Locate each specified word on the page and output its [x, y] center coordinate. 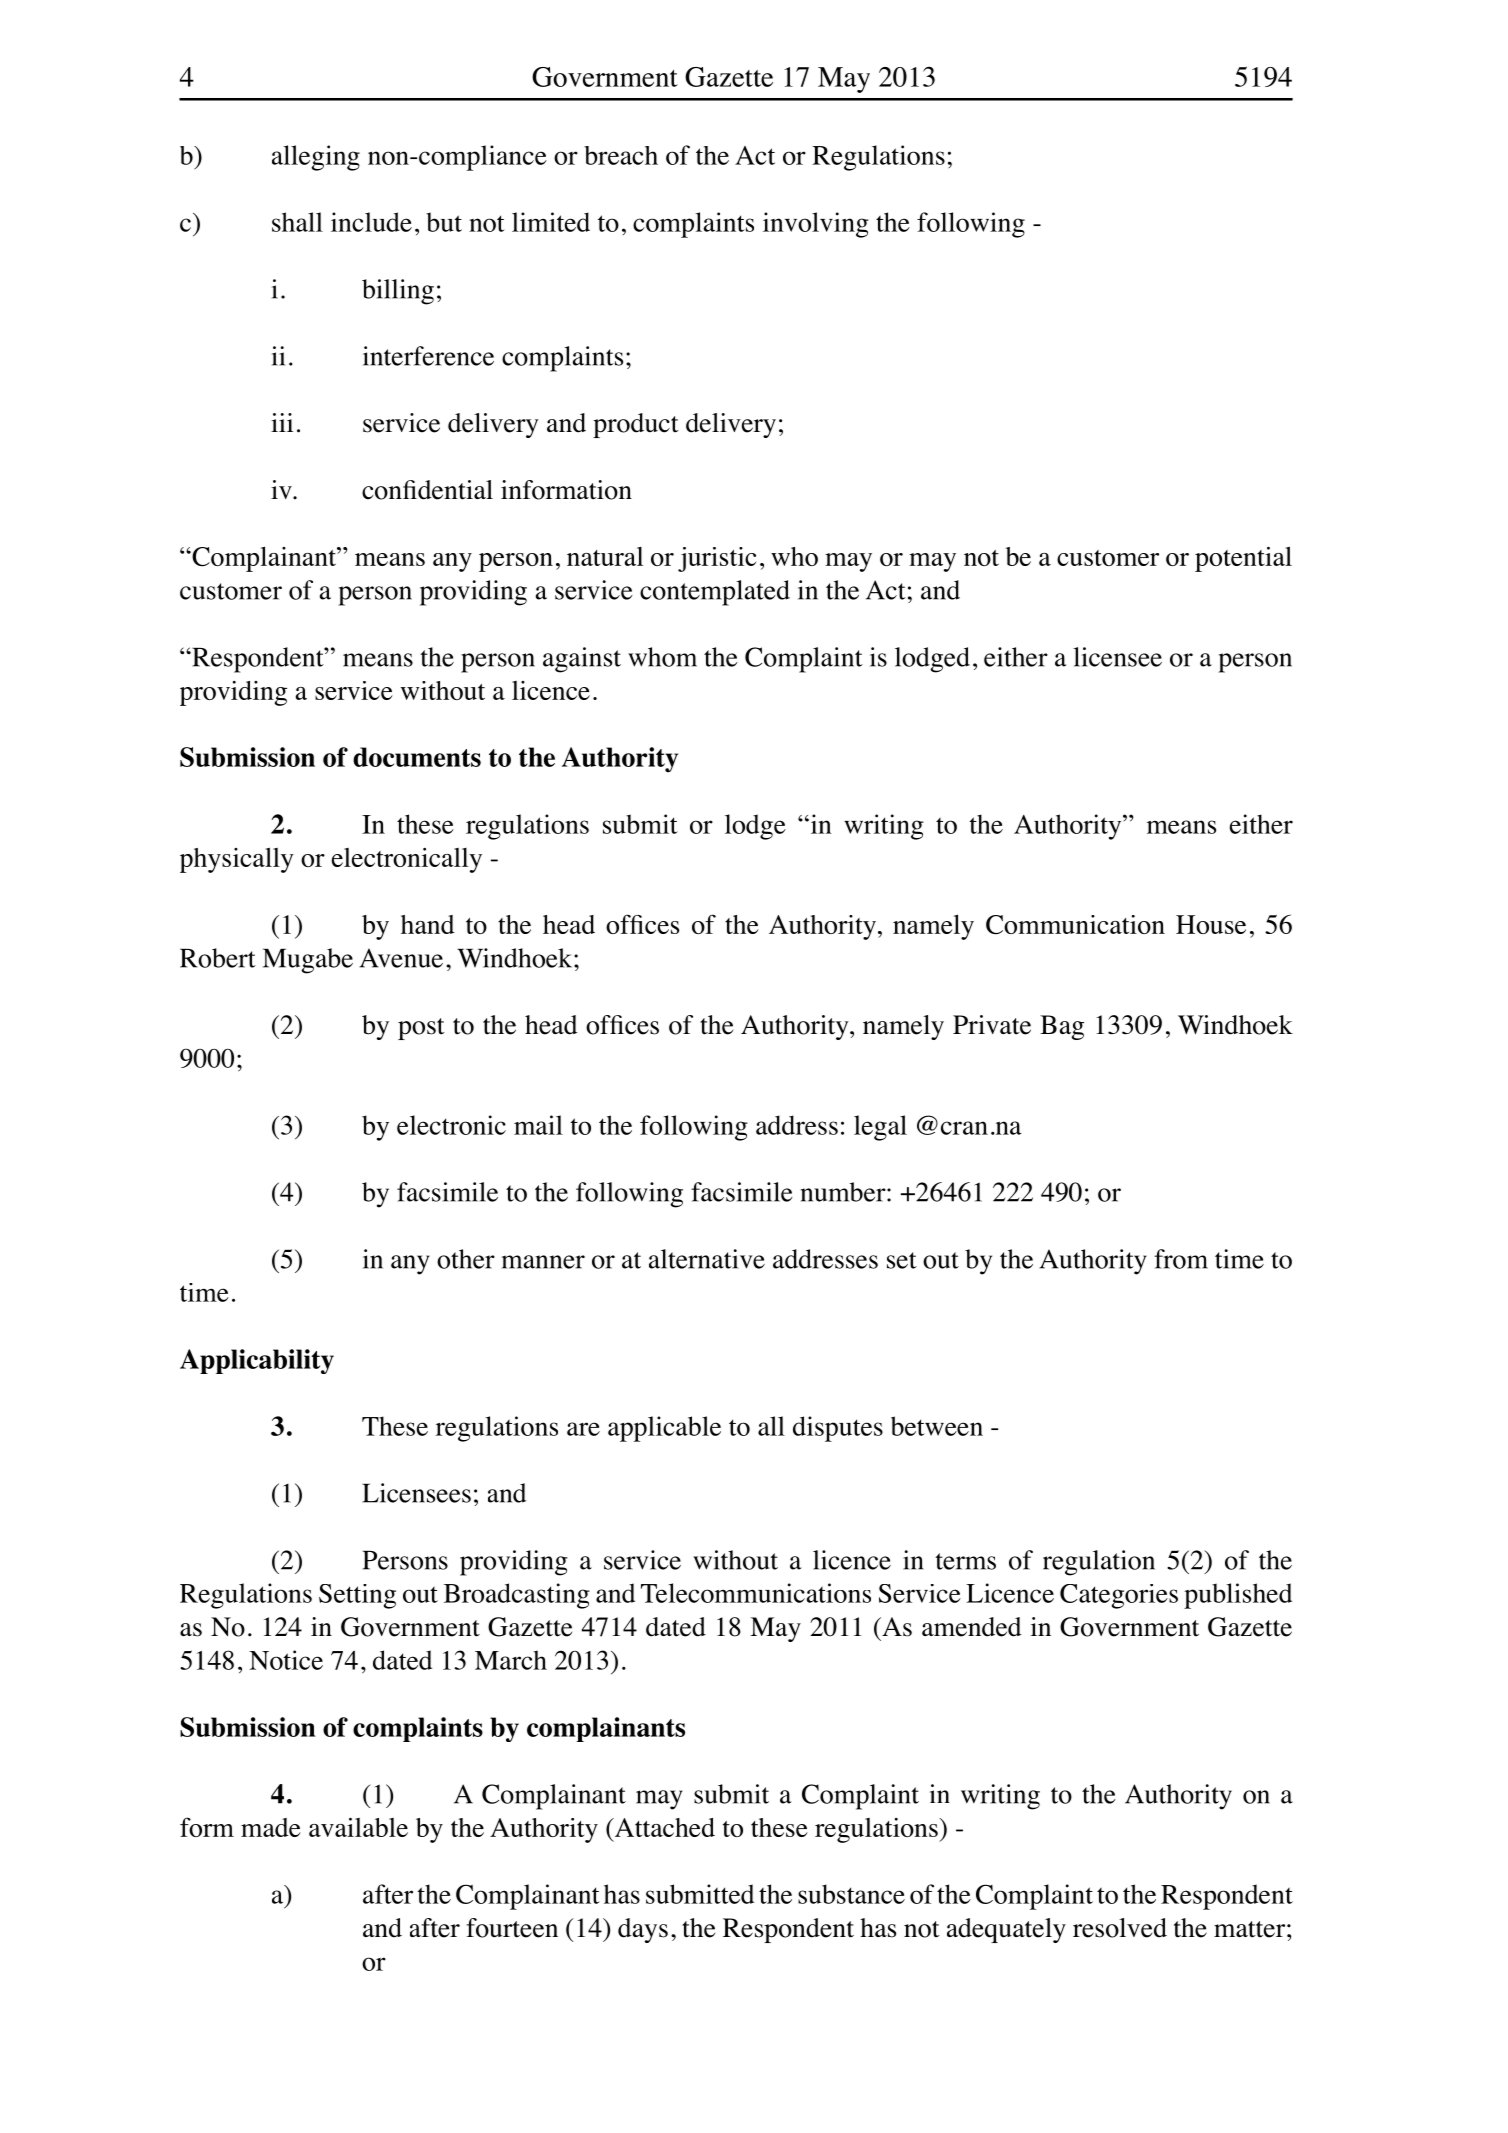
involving [816, 225]
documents [417, 757]
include [371, 222]
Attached [664, 1827]
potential [1243, 559]
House [1211, 924]
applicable [664, 1429]
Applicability [257, 1361]
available [358, 1827]
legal [880, 1128]
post [421, 1029]
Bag [1062, 1027]
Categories [1119, 1596]
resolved [1120, 1928]
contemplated [715, 593]
